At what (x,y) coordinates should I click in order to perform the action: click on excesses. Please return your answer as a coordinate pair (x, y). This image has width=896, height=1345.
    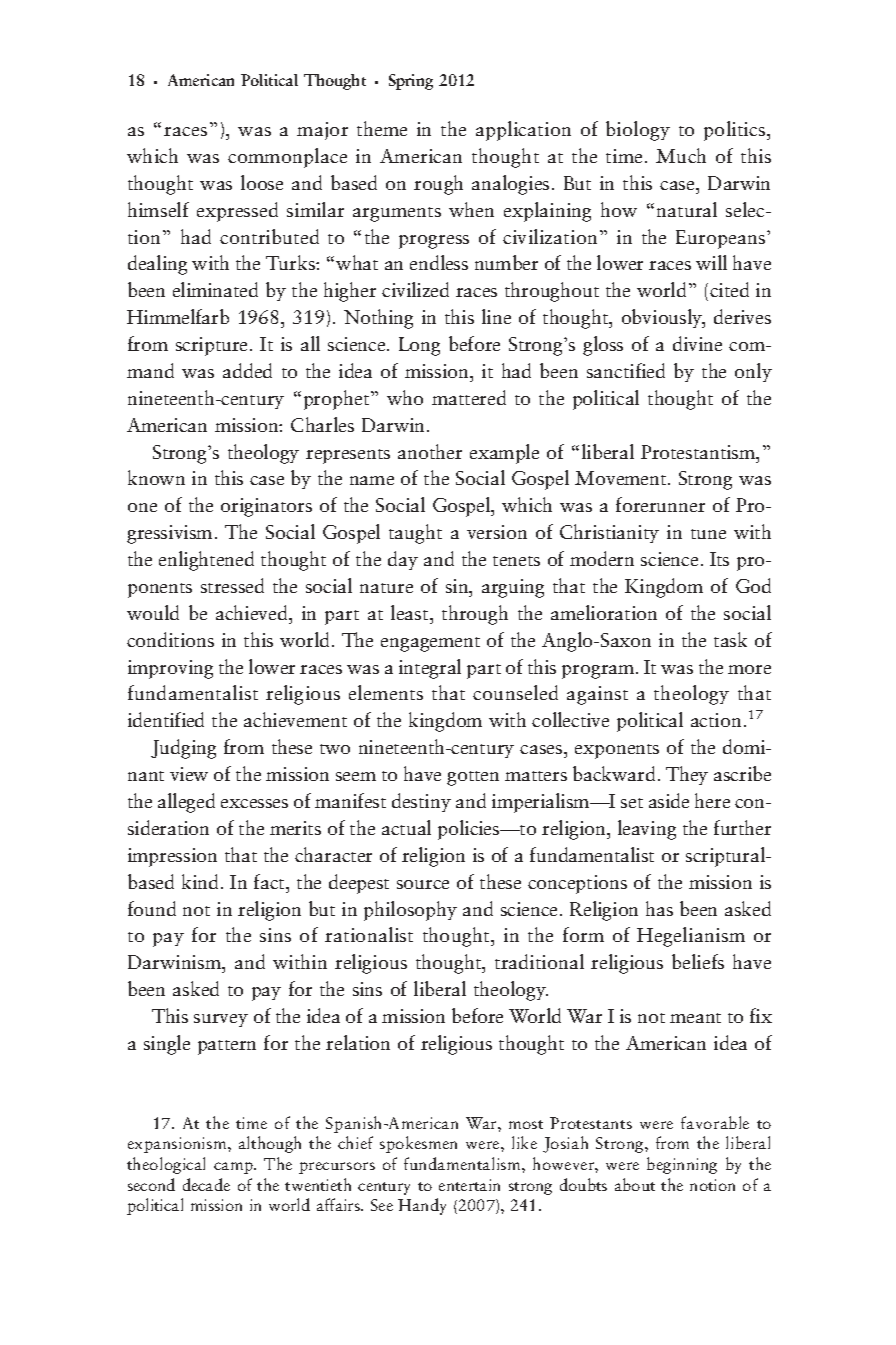
    Looking at the image, I should click on (254, 803).
